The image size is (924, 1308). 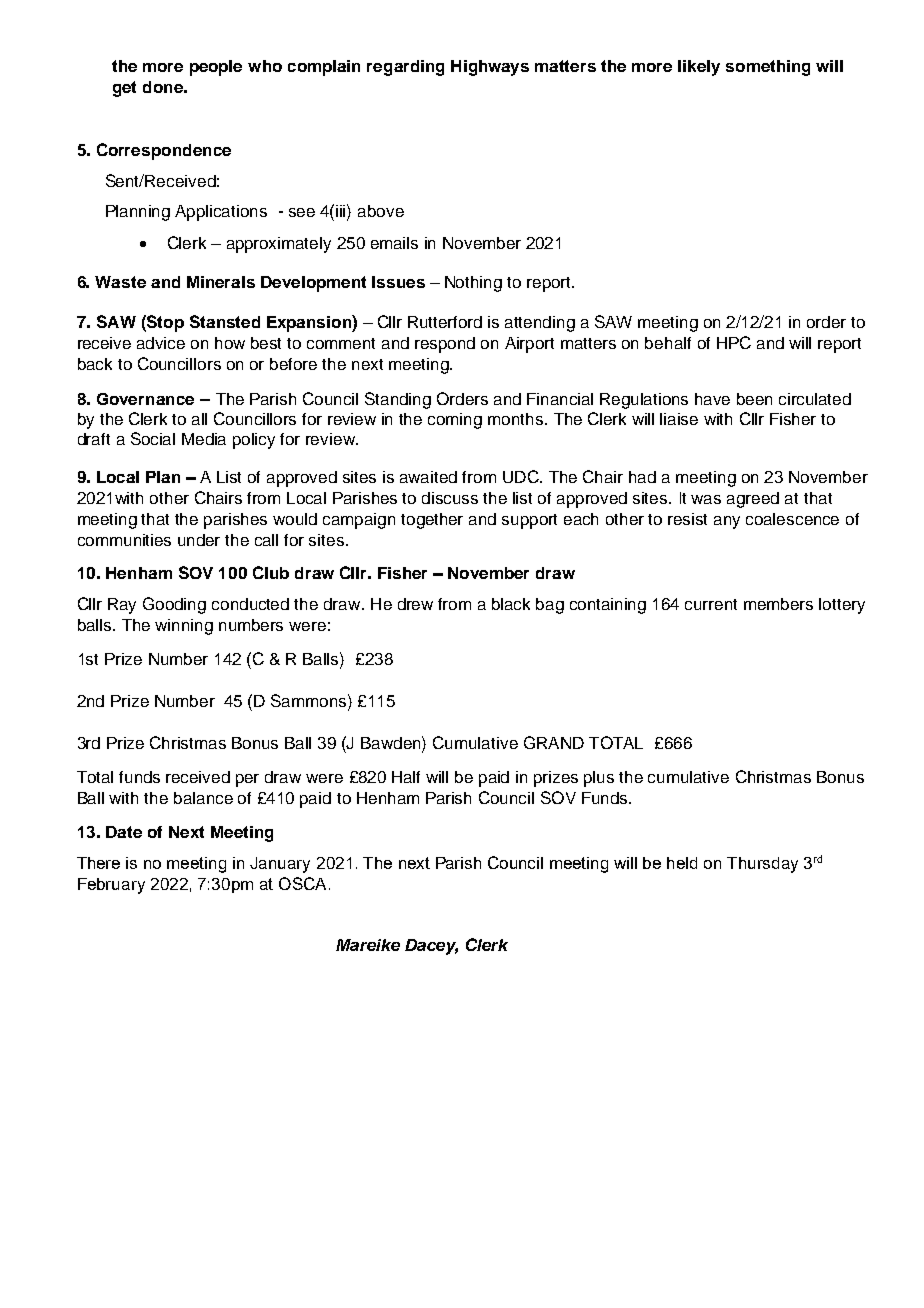 I want to click on Airport, so click(x=529, y=345).
